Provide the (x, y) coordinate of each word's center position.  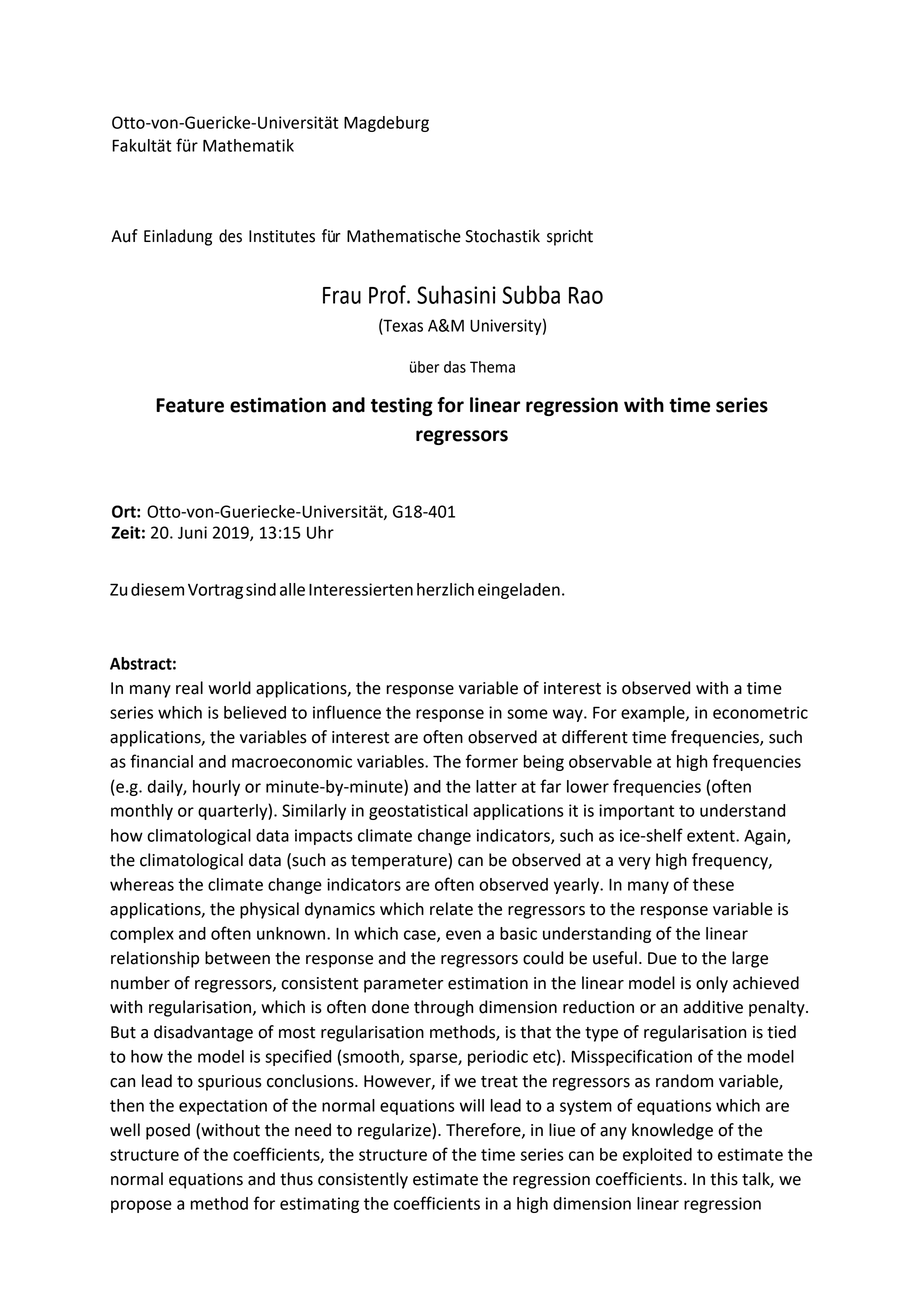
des (230, 236)
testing (402, 406)
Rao (586, 295)
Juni (192, 532)
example (654, 714)
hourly (216, 788)
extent (712, 836)
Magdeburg (386, 124)
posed (168, 1131)
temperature (400, 861)
